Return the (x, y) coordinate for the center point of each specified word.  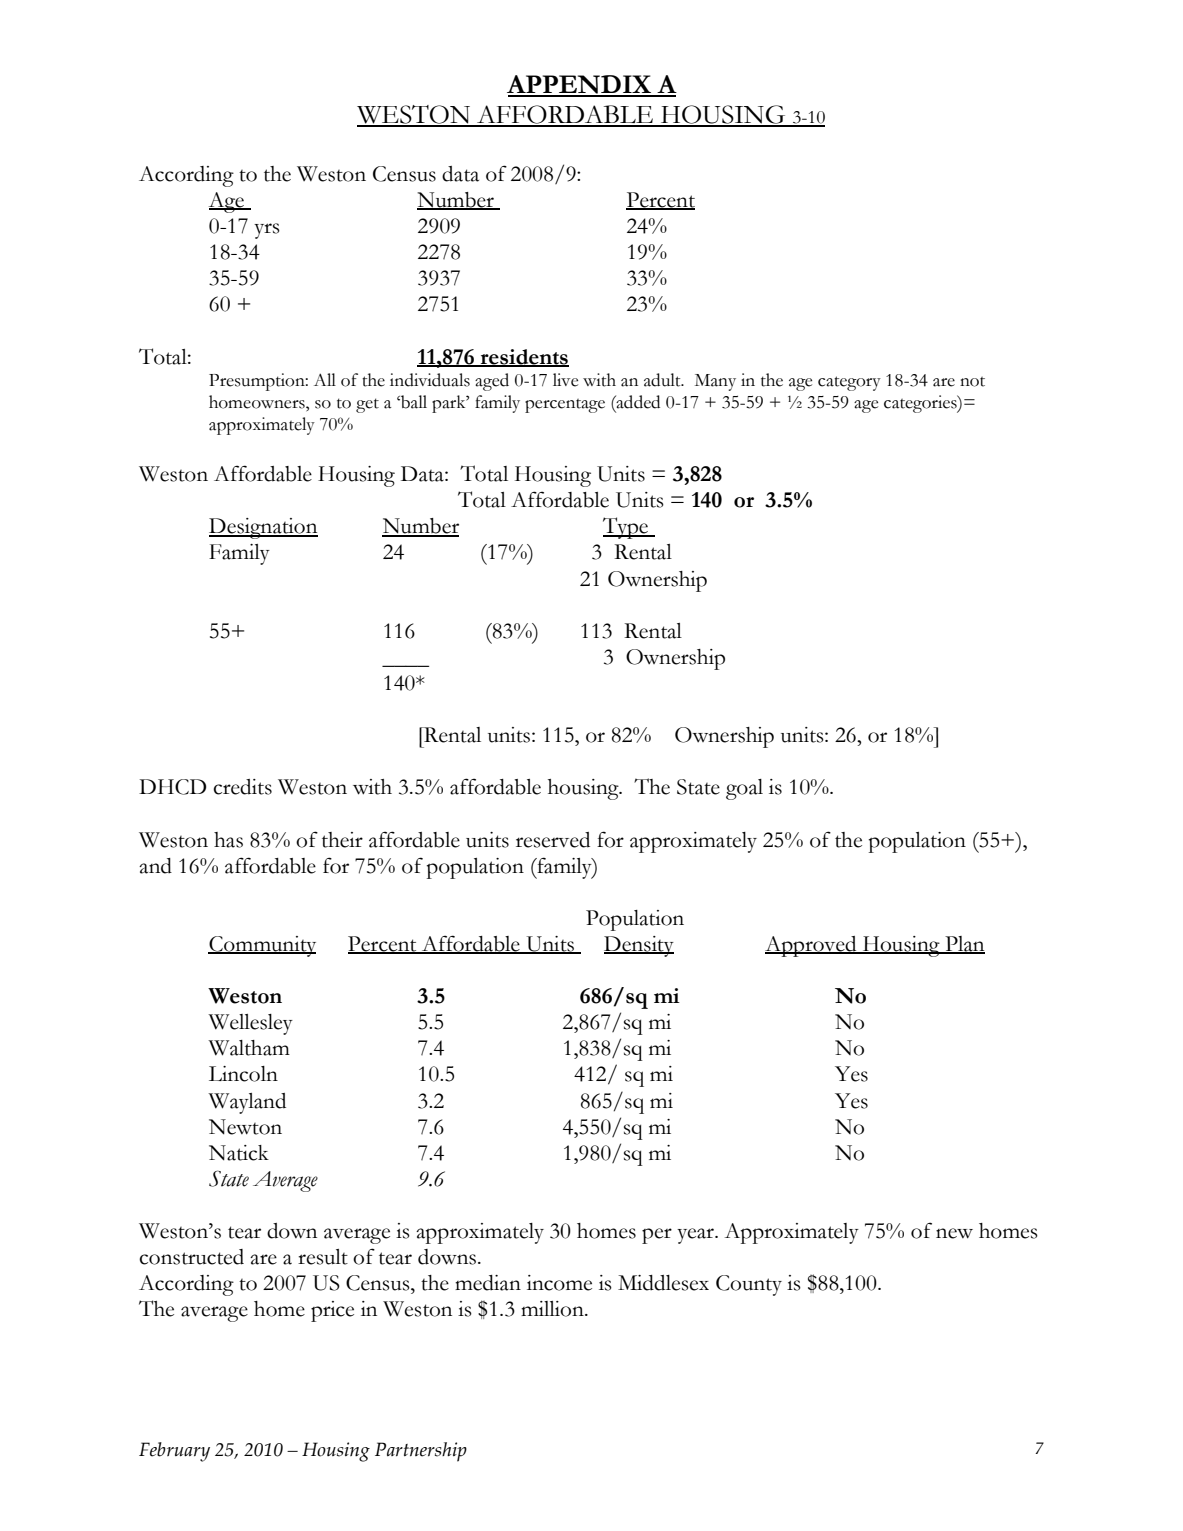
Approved (812, 946)
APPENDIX (580, 85)
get (367, 405)
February (174, 1452)
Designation (263, 528)
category (849, 383)
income (559, 1283)
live (565, 380)
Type (626, 528)
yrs (267, 231)
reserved (553, 840)
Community (262, 946)
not (972, 382)
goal (744, 789)
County (749, 1285)
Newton (245, 1127)
